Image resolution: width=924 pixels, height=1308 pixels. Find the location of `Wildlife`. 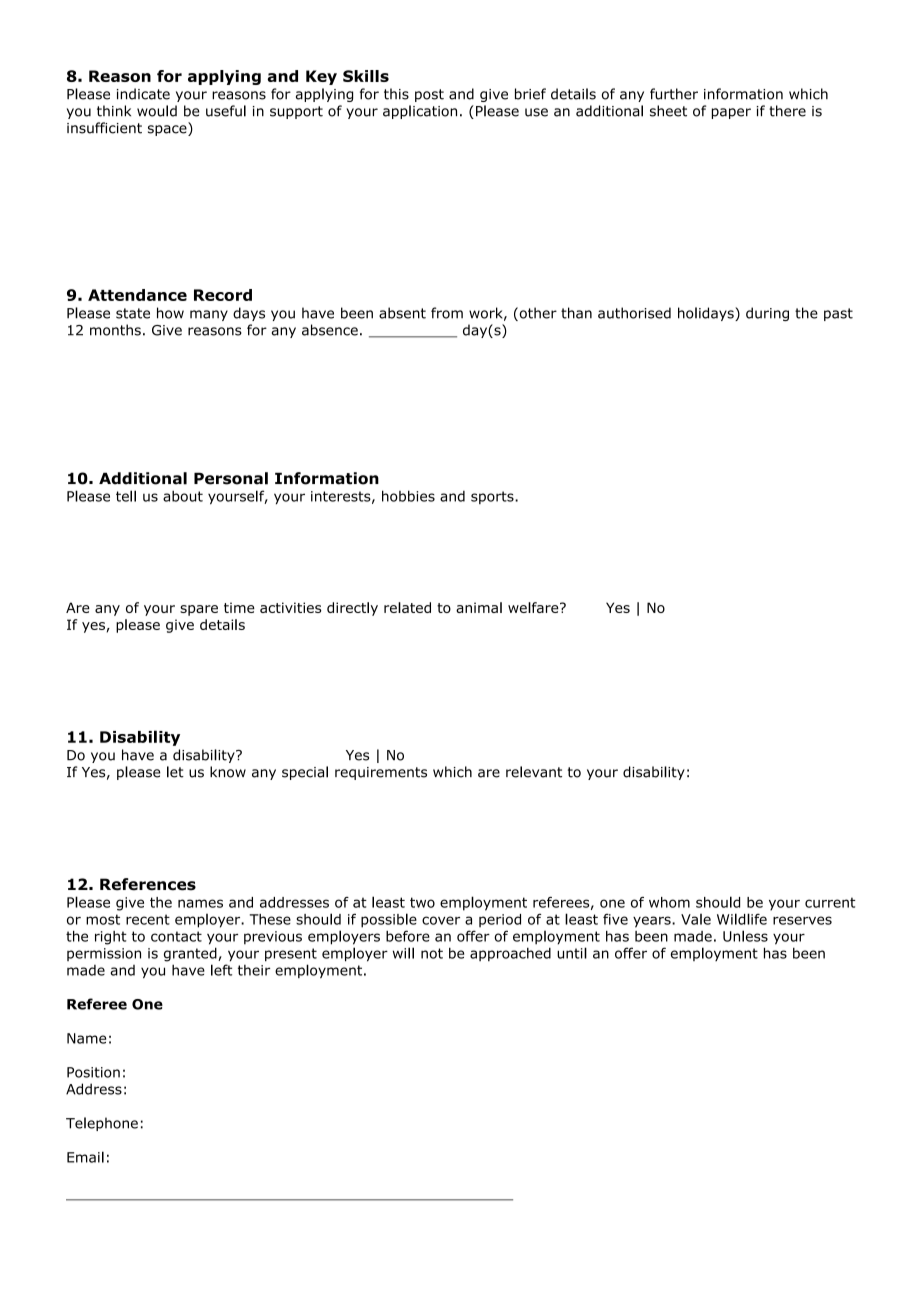

Wildlife is located at coordinates (742, 919).
